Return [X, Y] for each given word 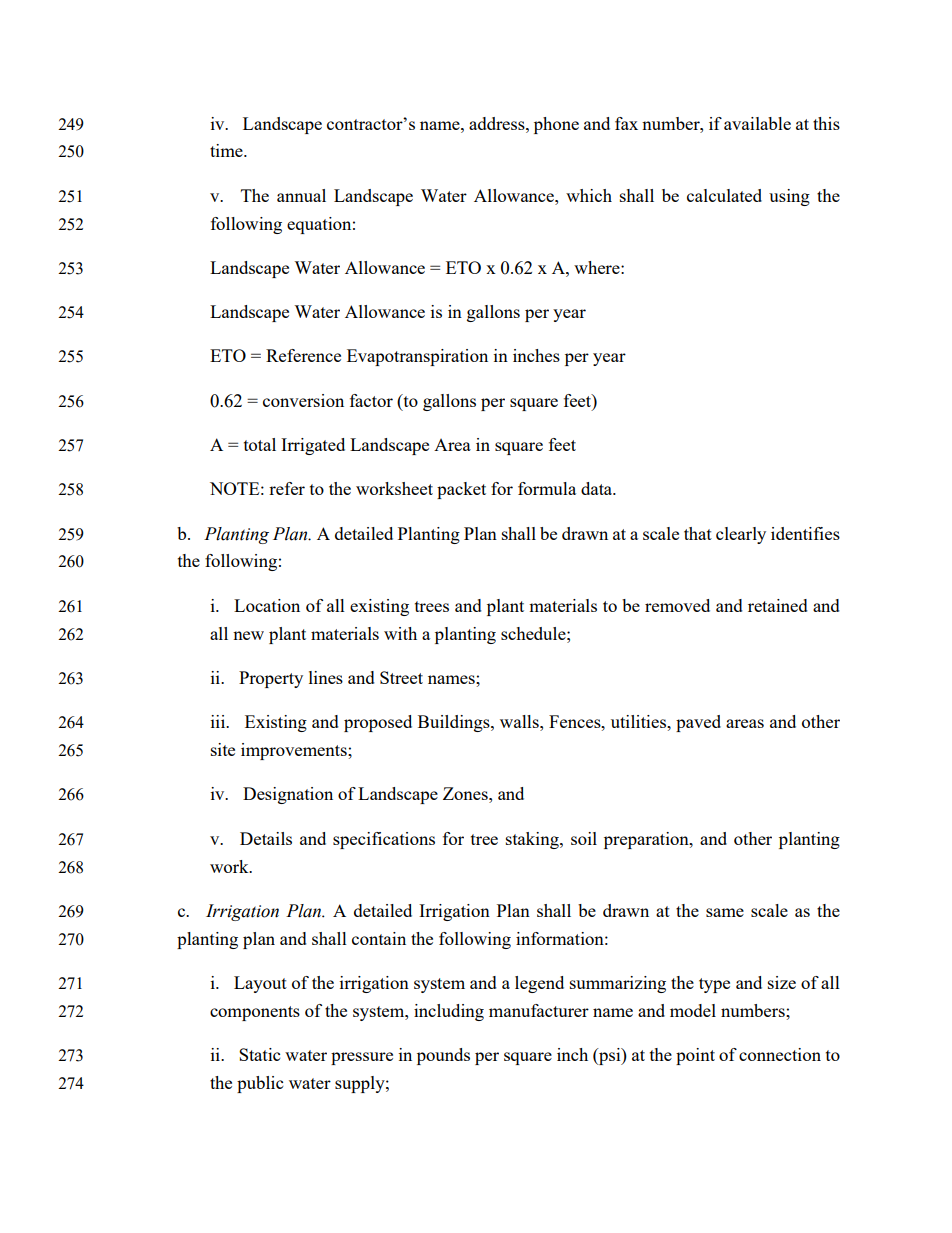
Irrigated [313, 446]
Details [266, 838]
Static [259, 1054]
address [498, 123]
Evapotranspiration [417, 357]
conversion [303, 400]
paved [698, 723]
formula [547, 488]
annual [301, 195]
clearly [741, 535]
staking [533, 840]
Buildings [455, 723]
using [789, 197]
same [725, 912]
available [757, 123]
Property [271, 679]
